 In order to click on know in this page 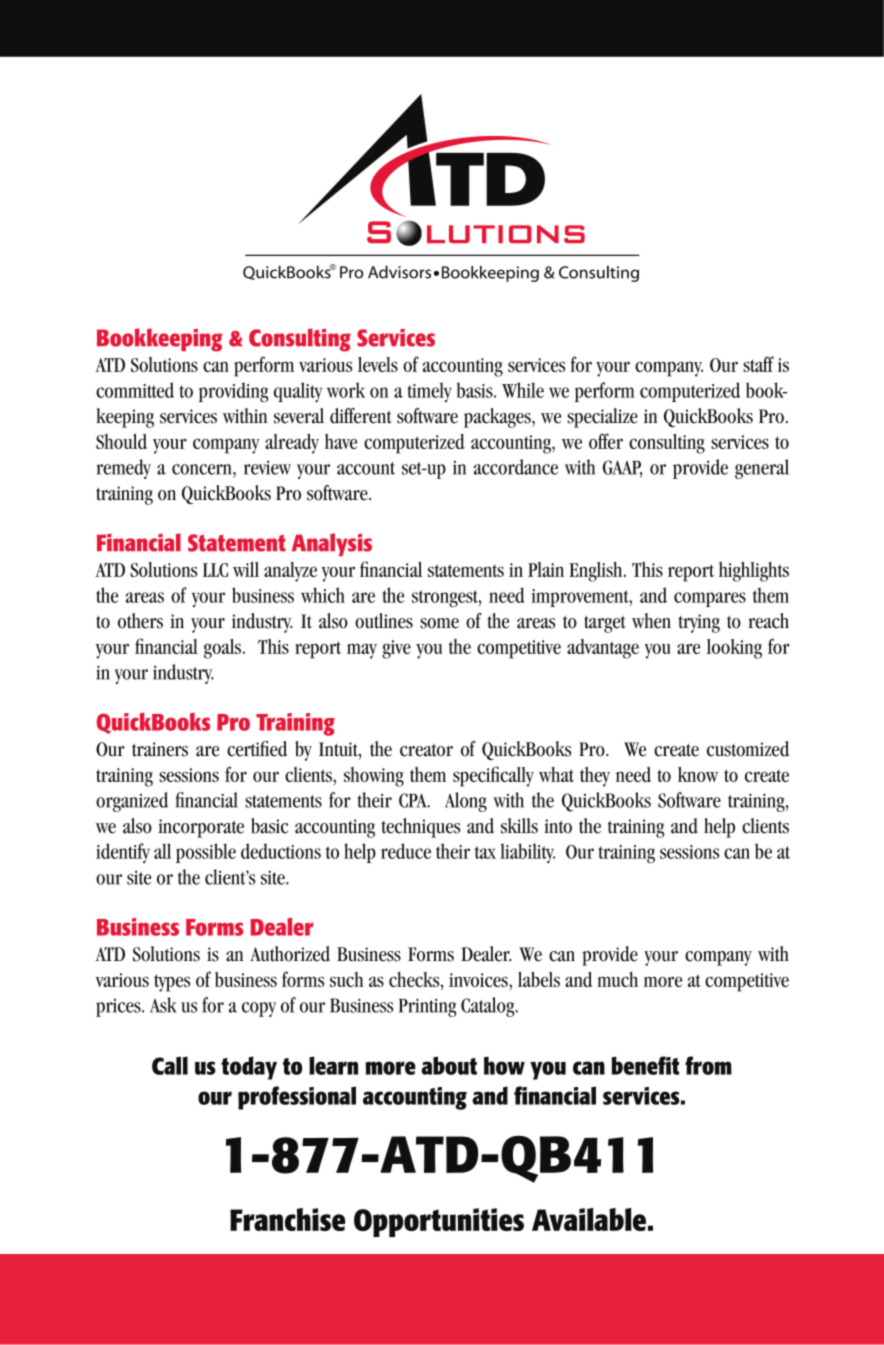, I will do `click(698, 774)`.
